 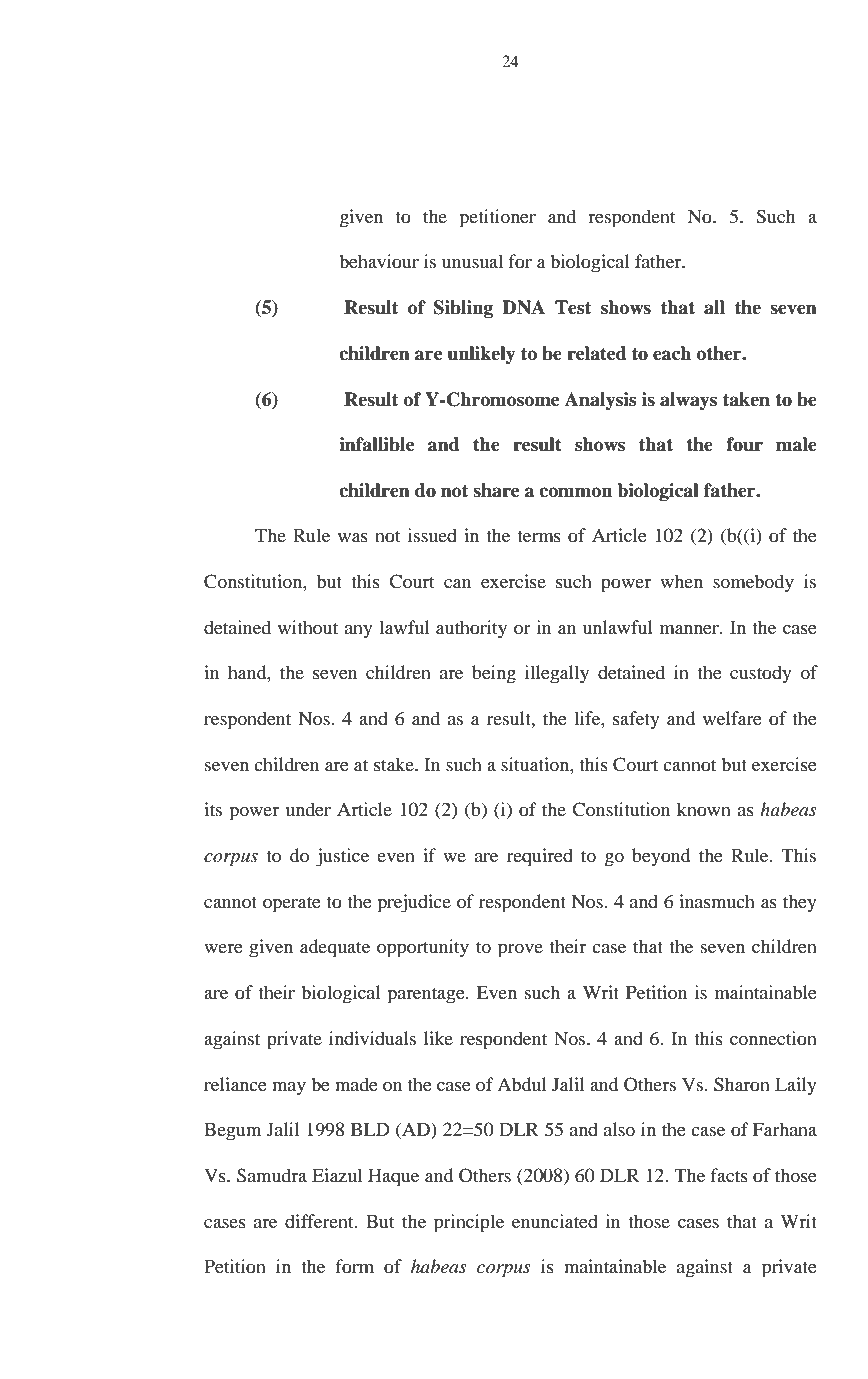 I want to click on under, so click(x=308, y=809).
